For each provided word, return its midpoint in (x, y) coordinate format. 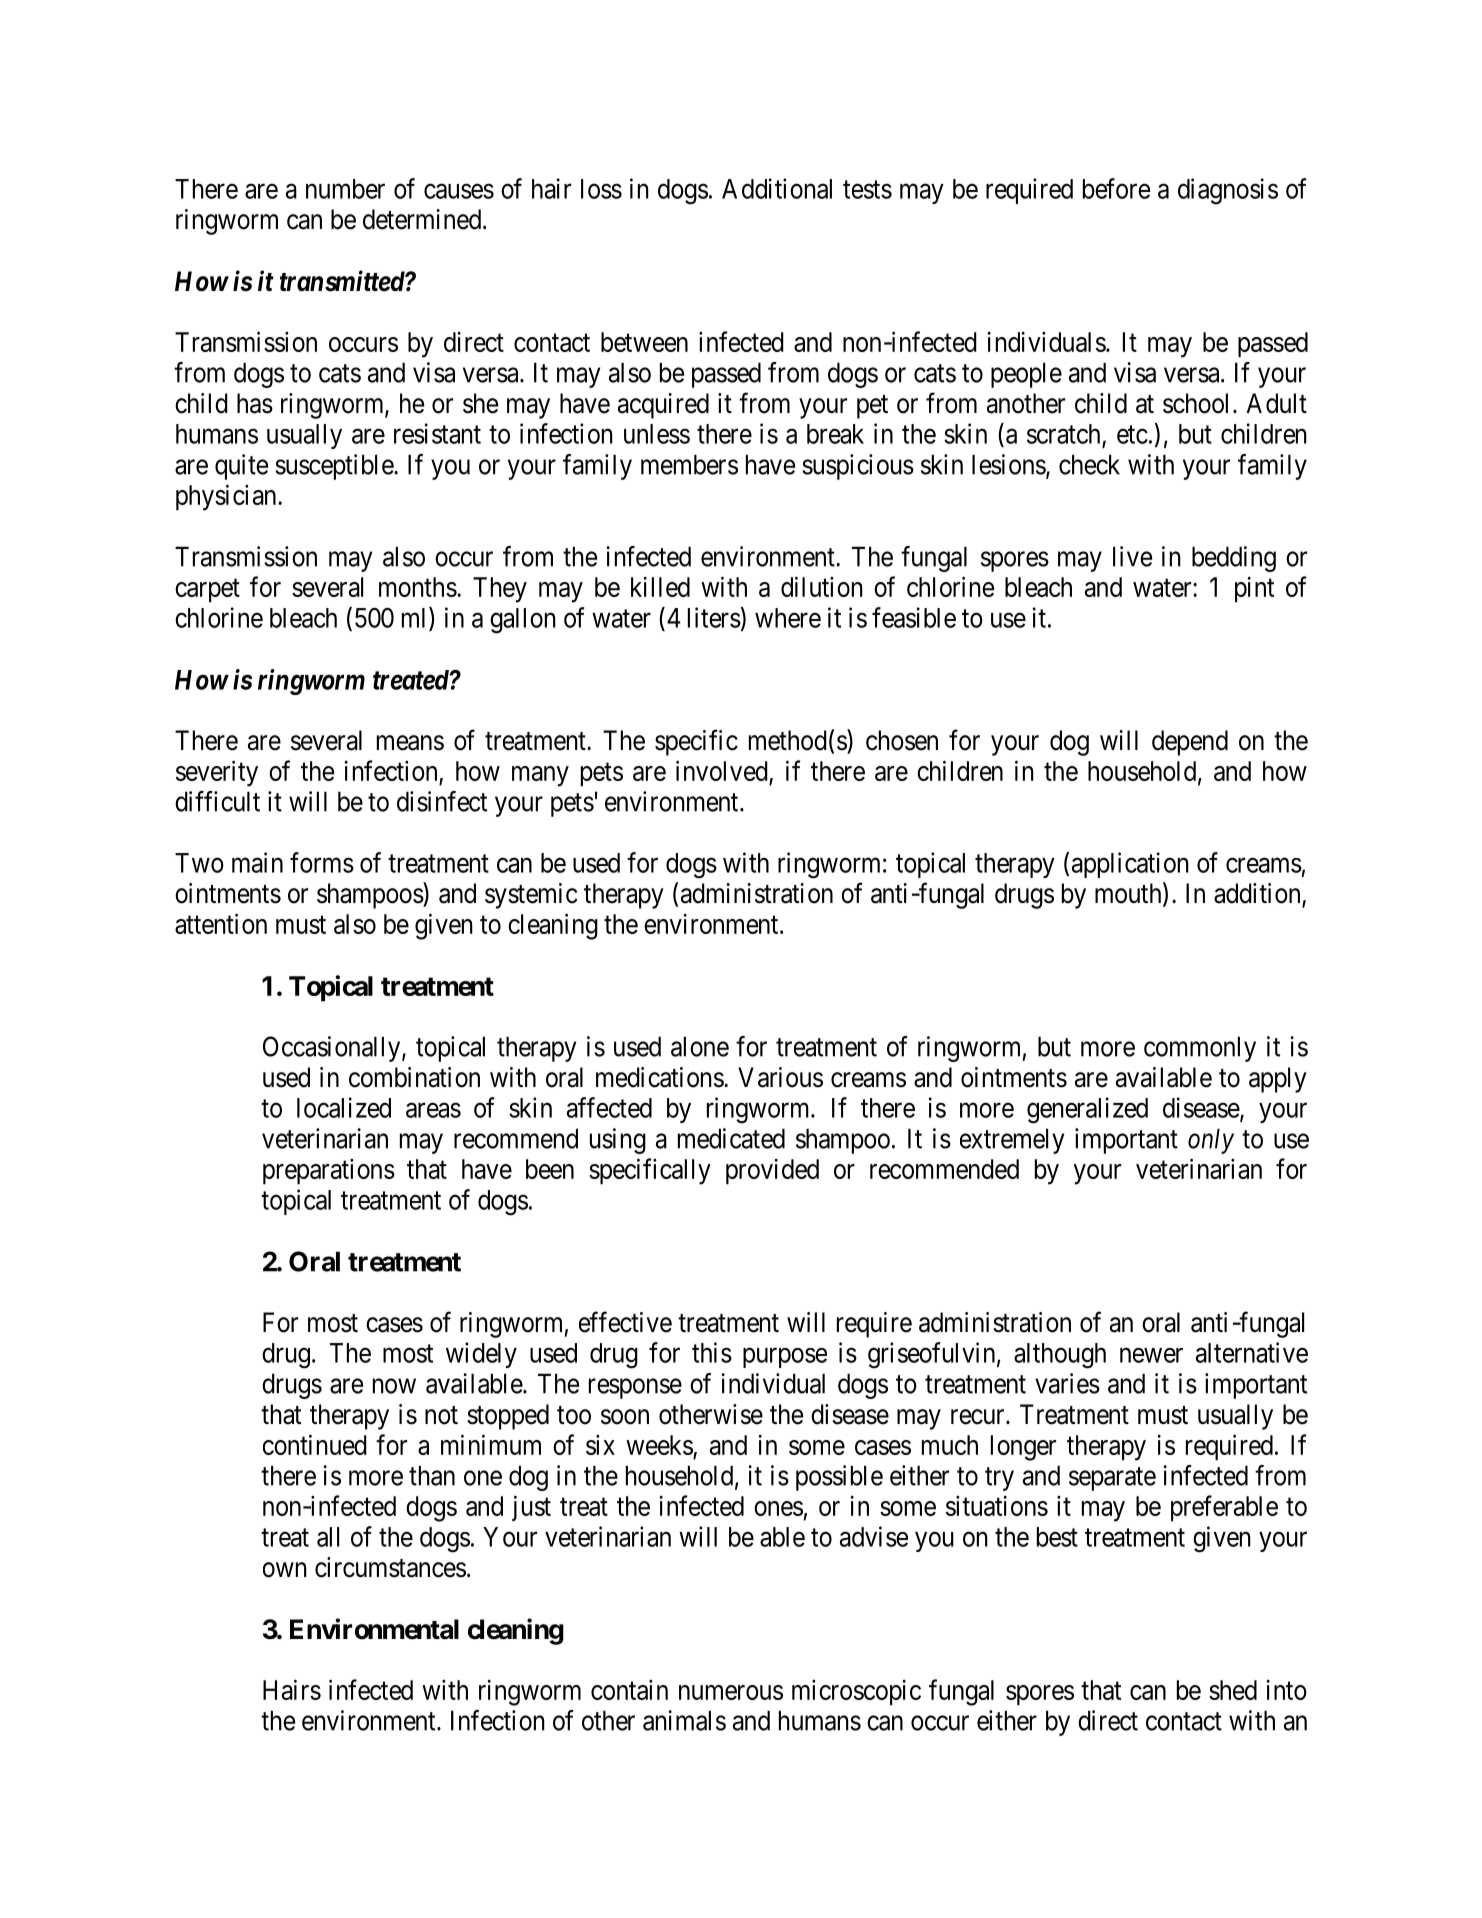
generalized (1087, 1110)
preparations (329, 1172)
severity (217, 773)
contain (629, 1690)
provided (772, 1172)
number (345, 189)
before (1116, 188)
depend (1190, 743)
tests (867, 190)
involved (723, 772)
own (285, 1570)
